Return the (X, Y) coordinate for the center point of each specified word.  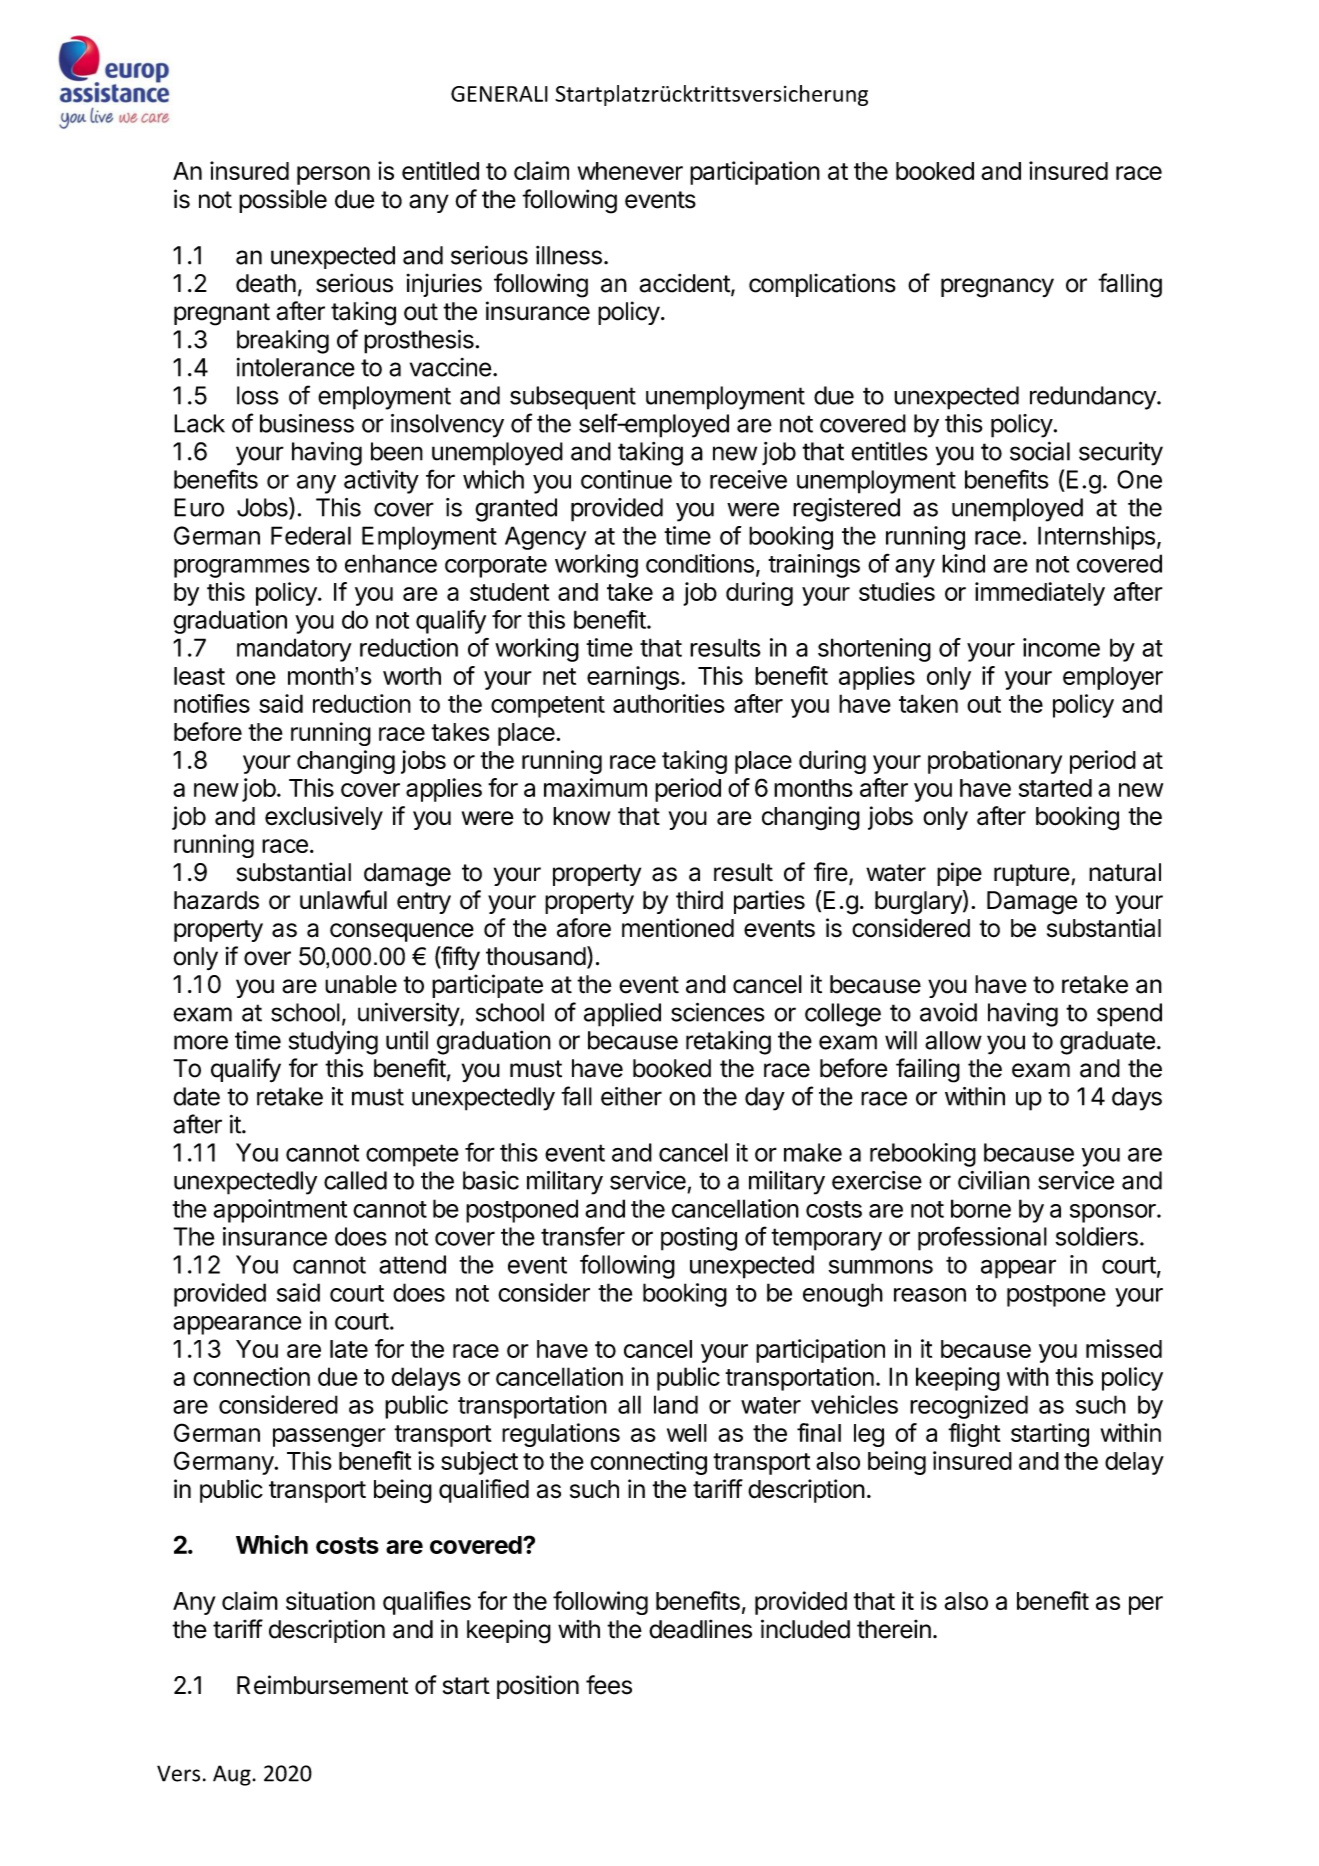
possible (283, 201)
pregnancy (997, 288)
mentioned (678, 928)
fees (609, 1685)
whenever (630, 171)
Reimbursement (322, 1685)
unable (361, 984)
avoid (948, 1012)
